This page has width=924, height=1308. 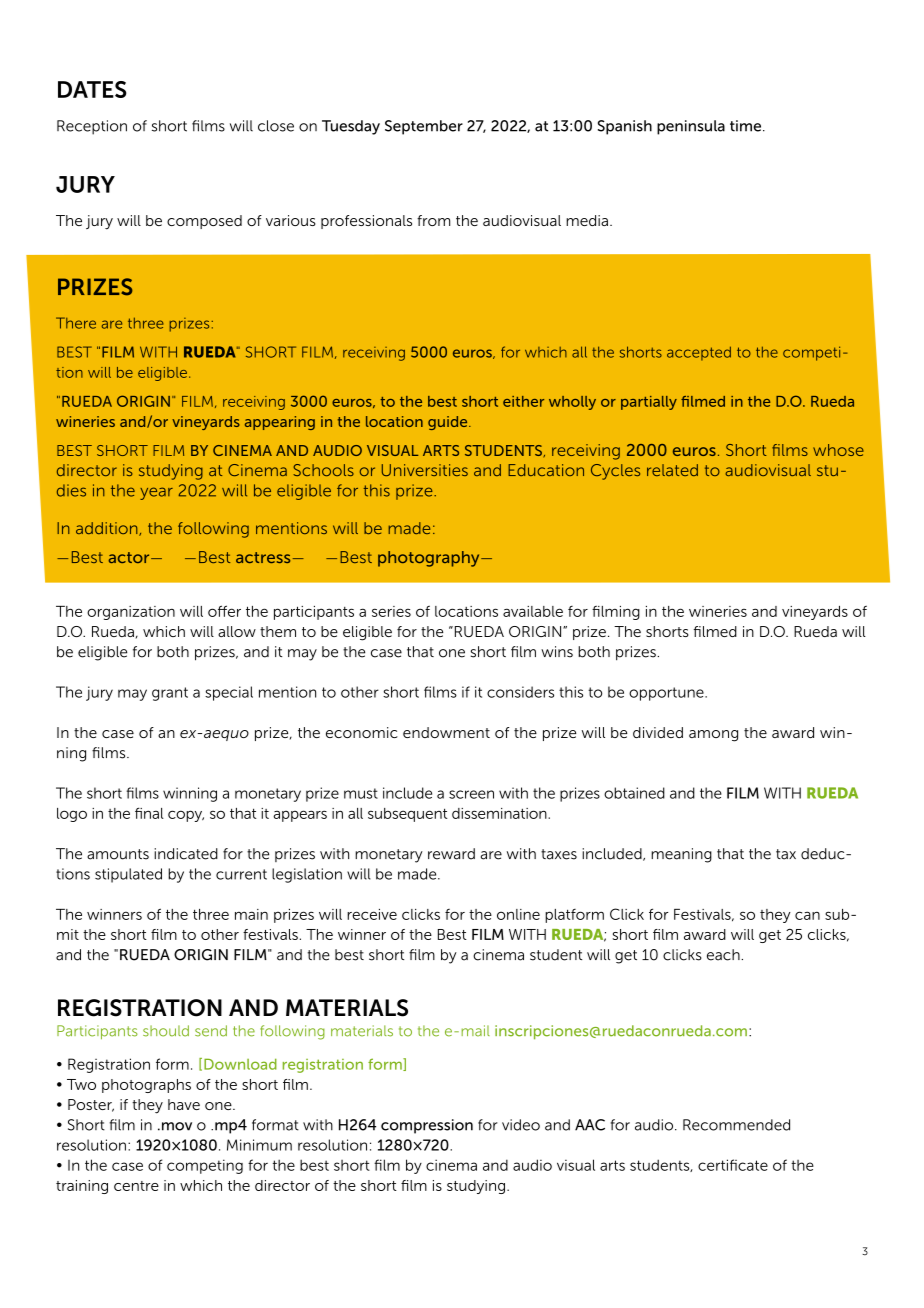 I want to click on opportune, so click(x=667, y=694).
